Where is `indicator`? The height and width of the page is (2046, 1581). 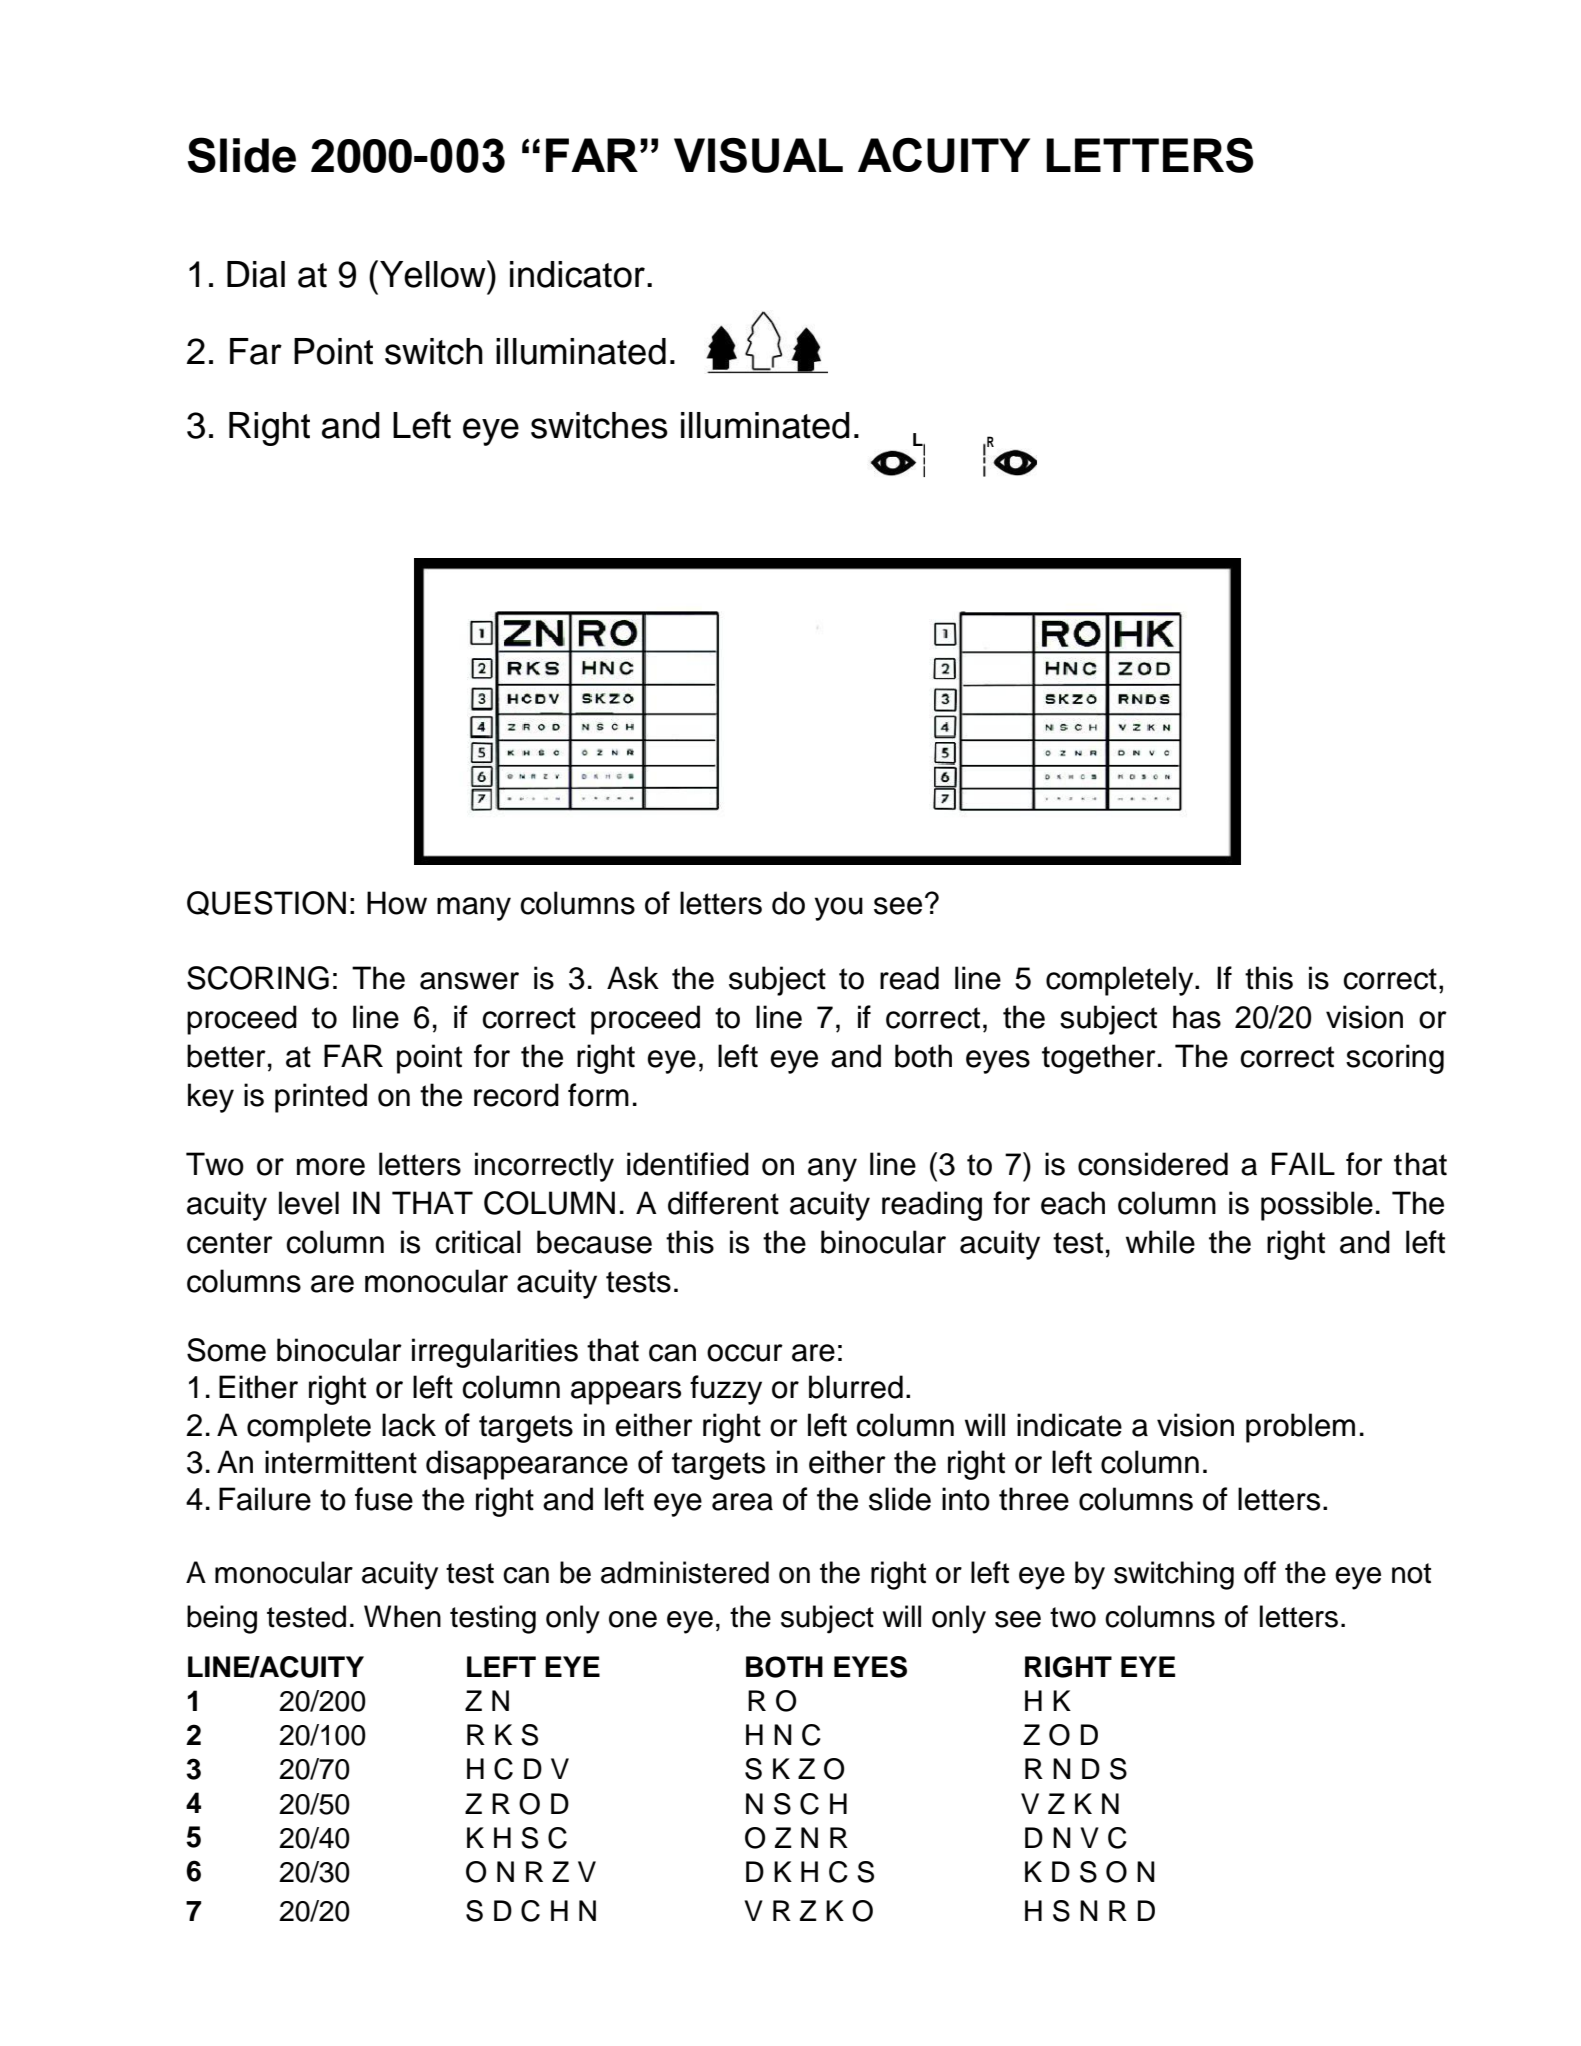 indicator is located at coordinates (577, 274).
